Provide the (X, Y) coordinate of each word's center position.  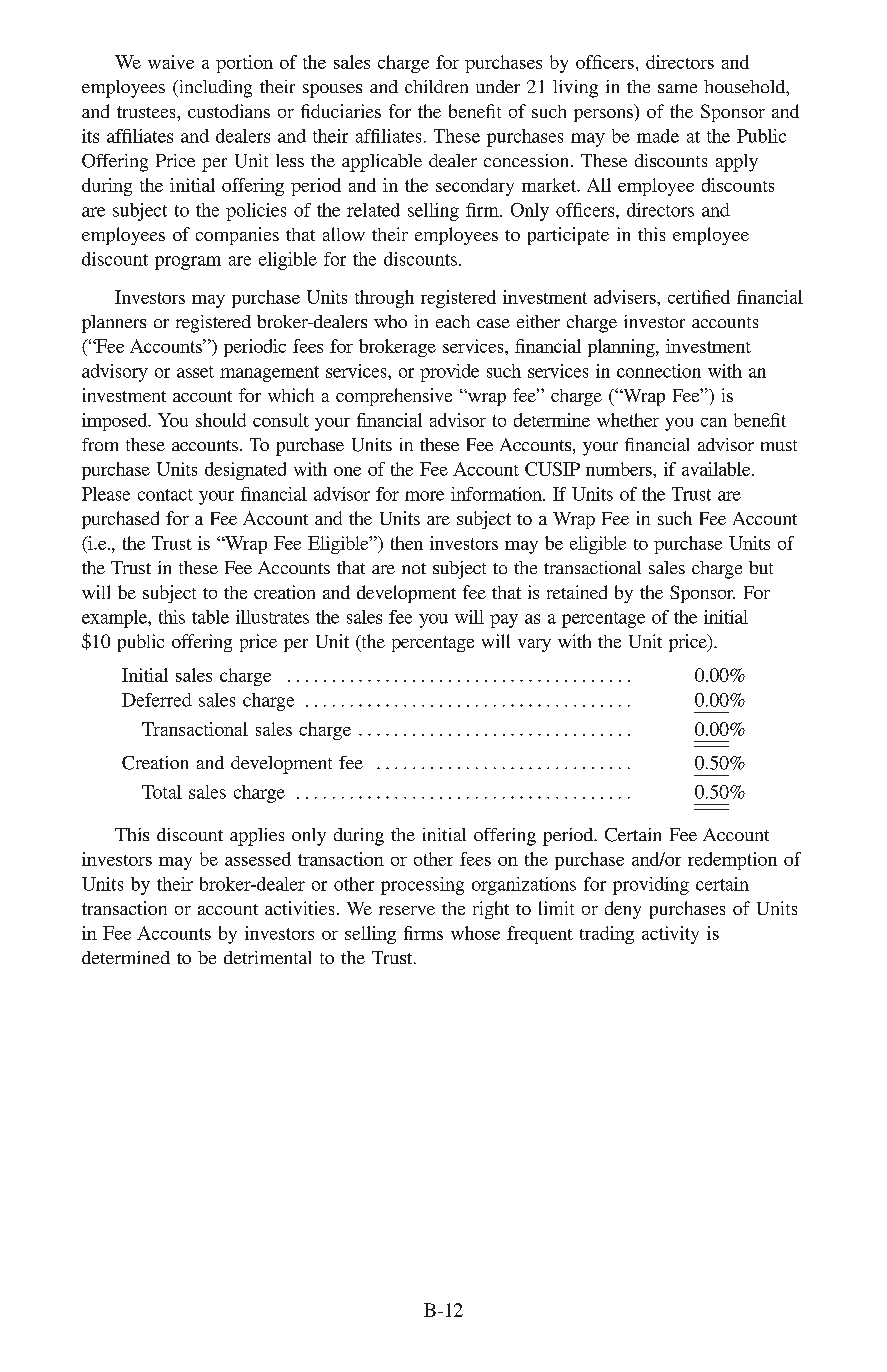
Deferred (157, 700)
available (717, 469)
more (424, 496)
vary (534, 645)
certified (699, 297)
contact (165, 495)
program (188, 263)
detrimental (267, 957)
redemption (732, 861)
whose (475, 933)
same (677, 88)
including (214, 89)
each (453, 321)
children (436, 86)
